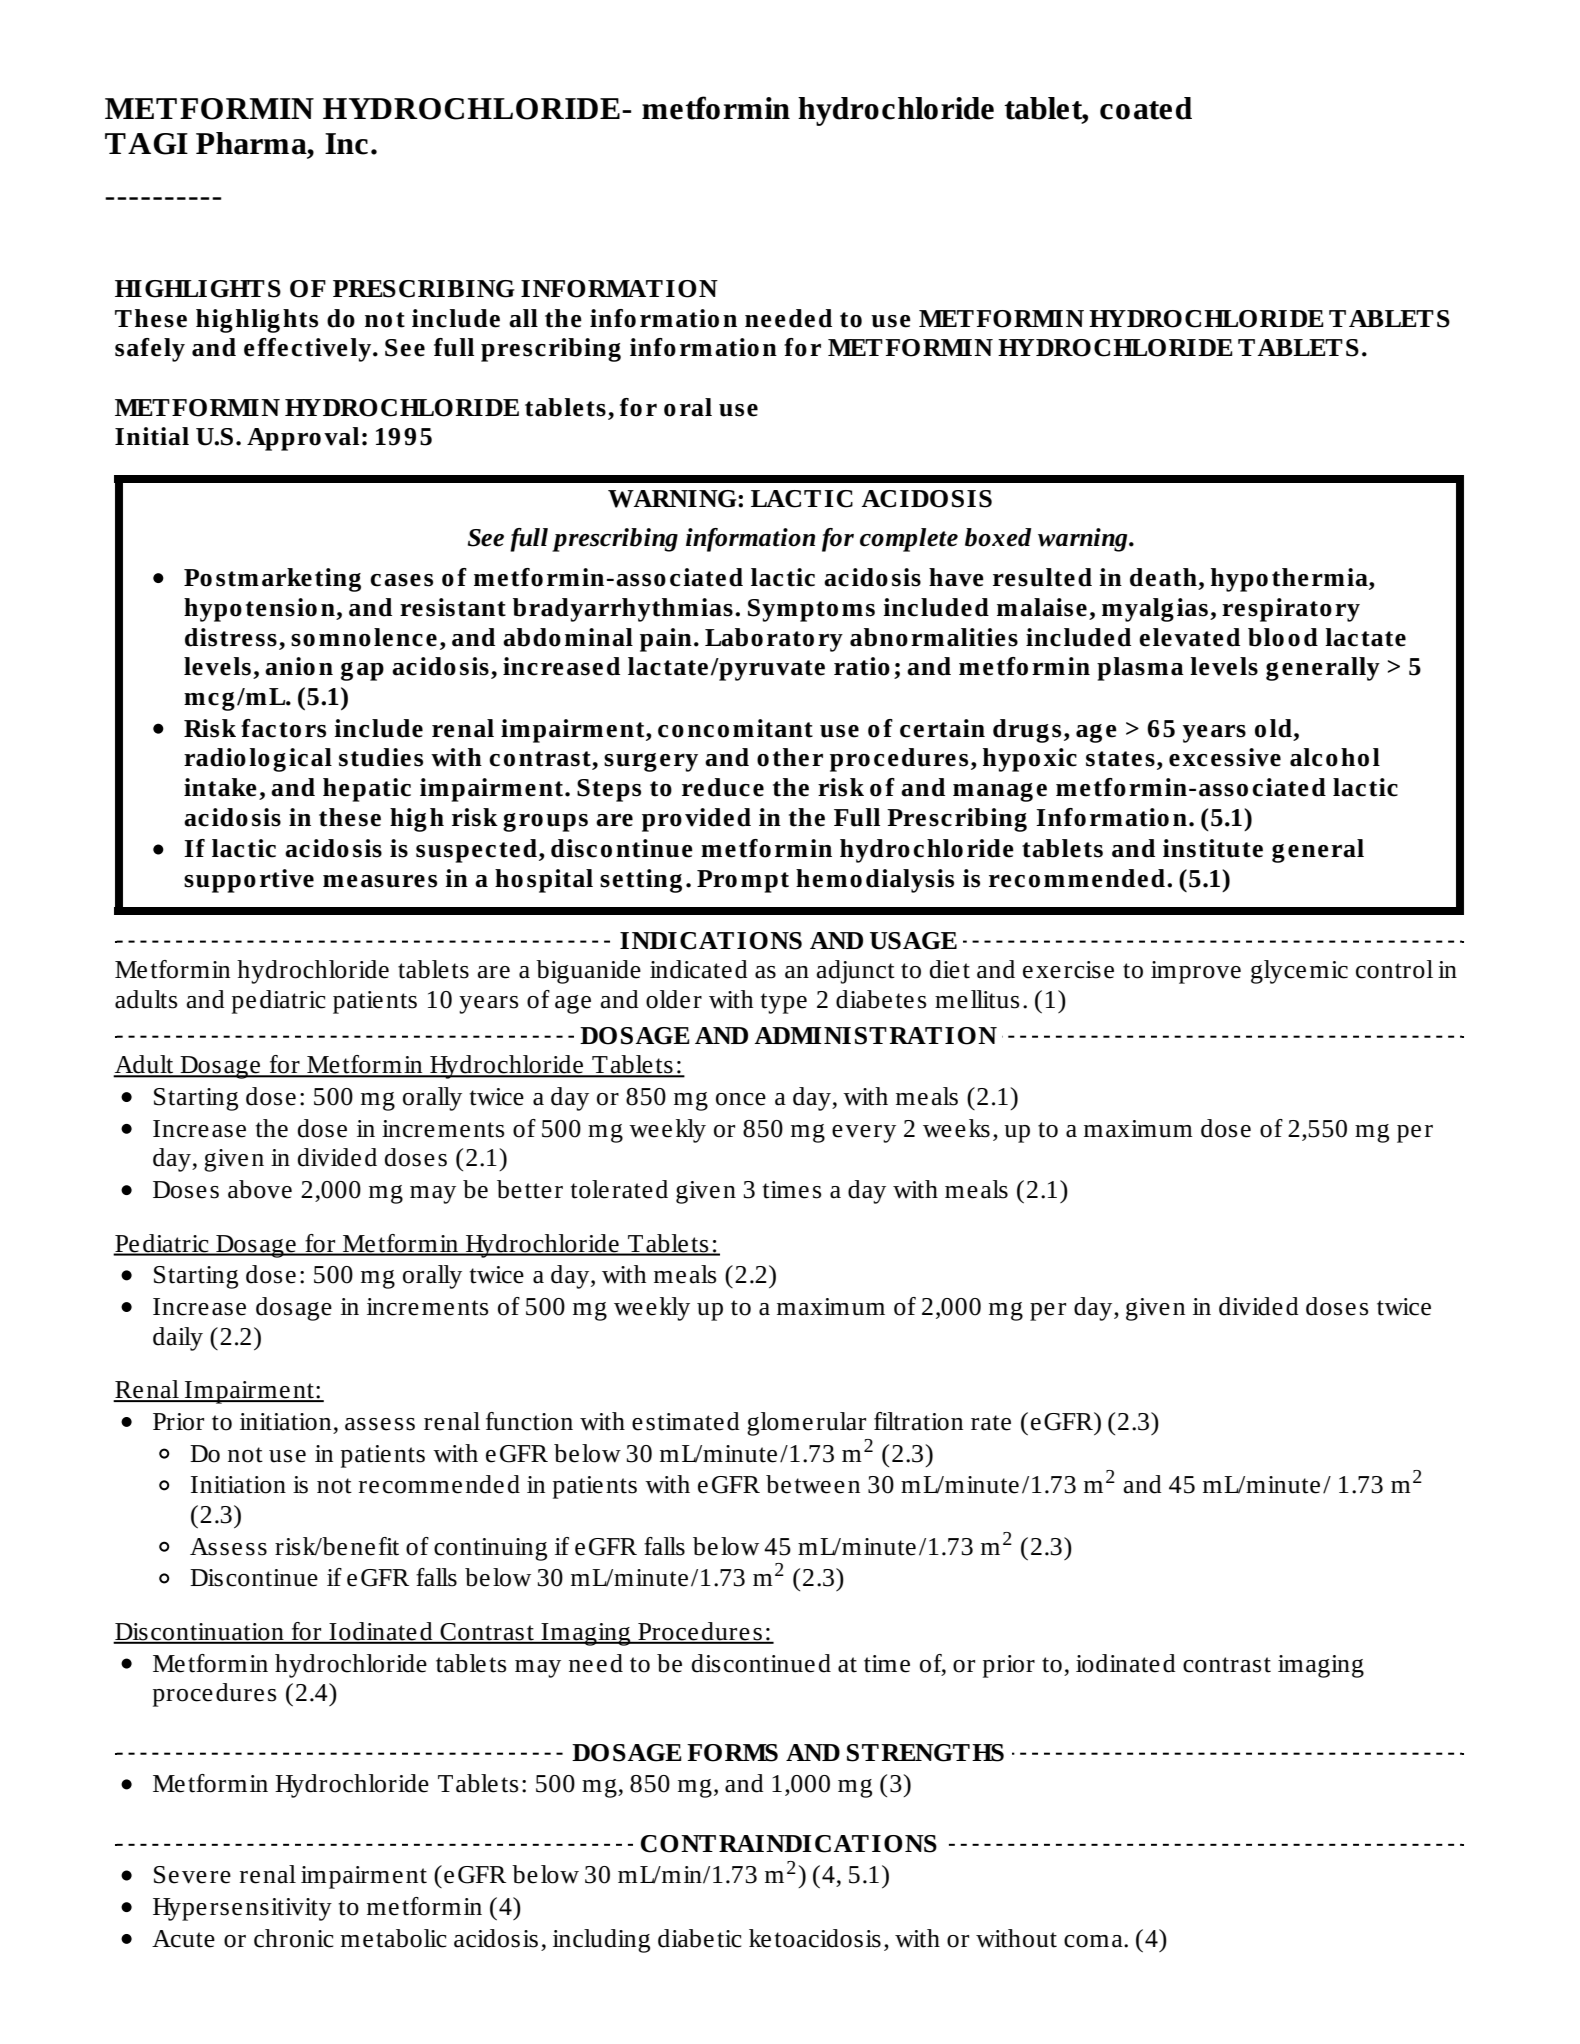  What do you see at coordinates (242, 1909) in the page?
I see `Hypersensitivity` at bounding box center [242, 1909].
